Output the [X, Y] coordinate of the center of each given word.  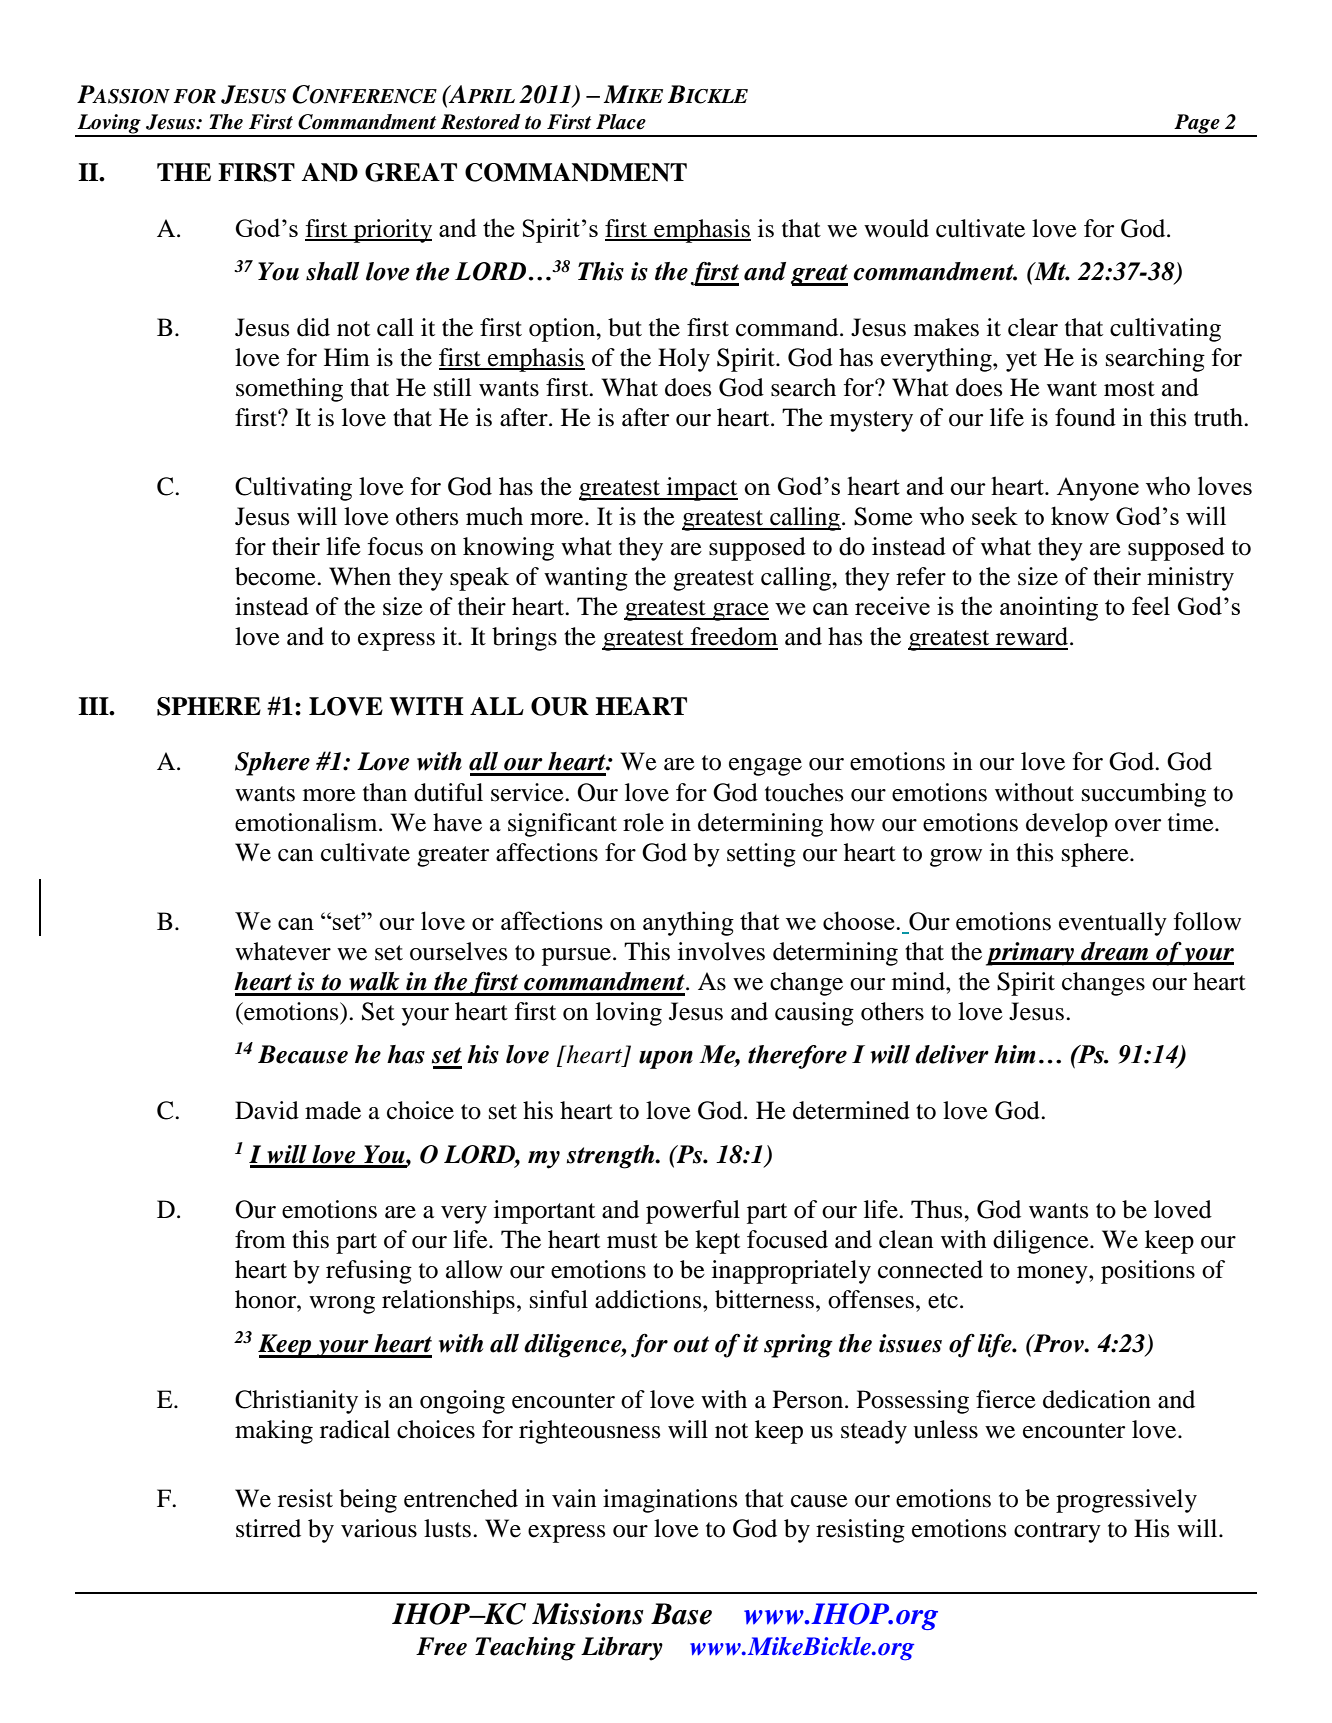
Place [621, 122]
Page [1197, 125]
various [379, 1528]
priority [392, 231]
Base [681, 1614]
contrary [1057, 1532]
